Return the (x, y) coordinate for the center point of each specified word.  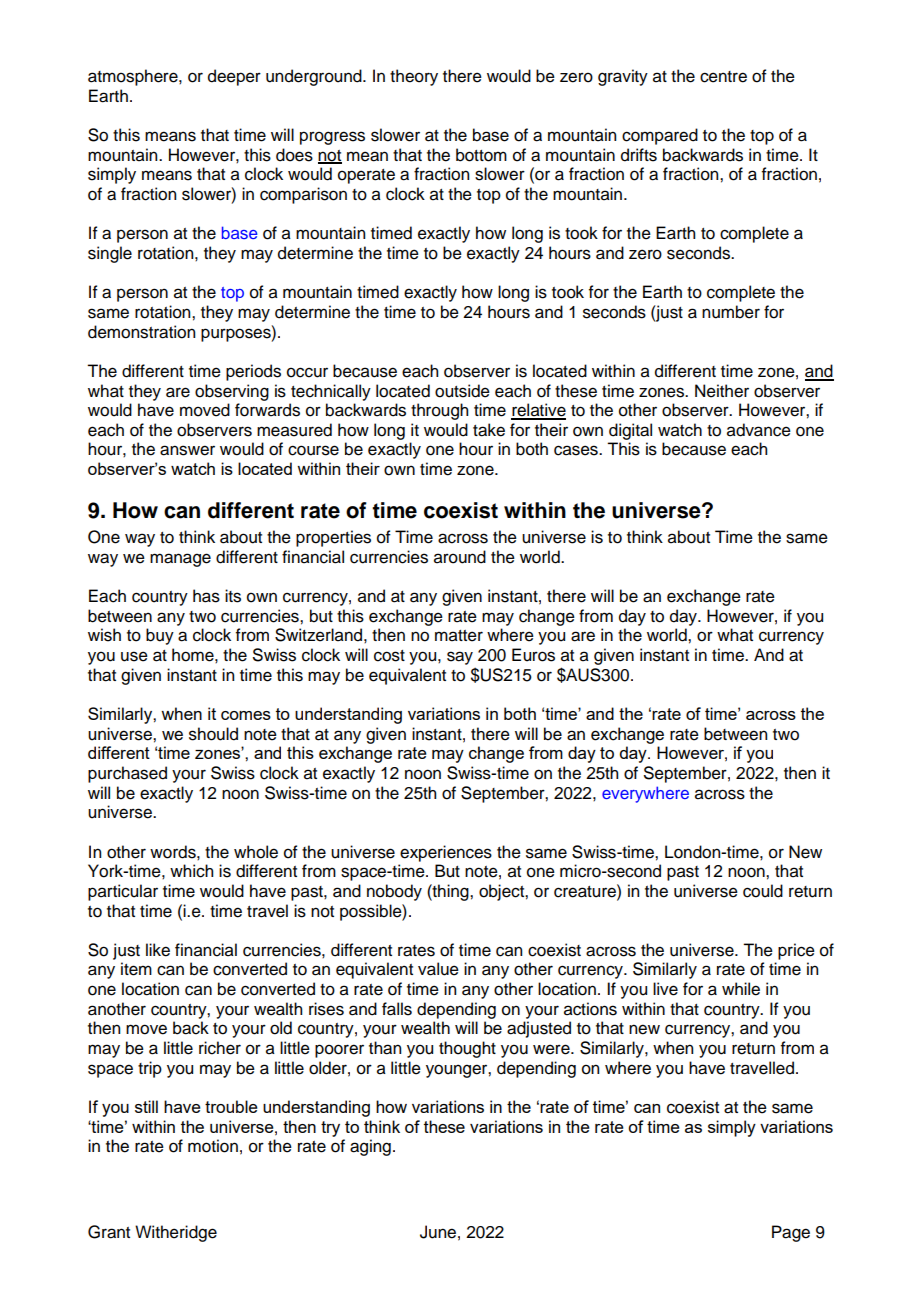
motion (213, 1146)
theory (414, 77)
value (438, 969)
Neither (722, 391)
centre (723, 77)
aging (370, 1147)
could (763, 891)
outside (462, 391)
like (158, 950)
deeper (234, 77)
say (460, 658)
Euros (533, 655)
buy (160, 636)
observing (232, 392)
